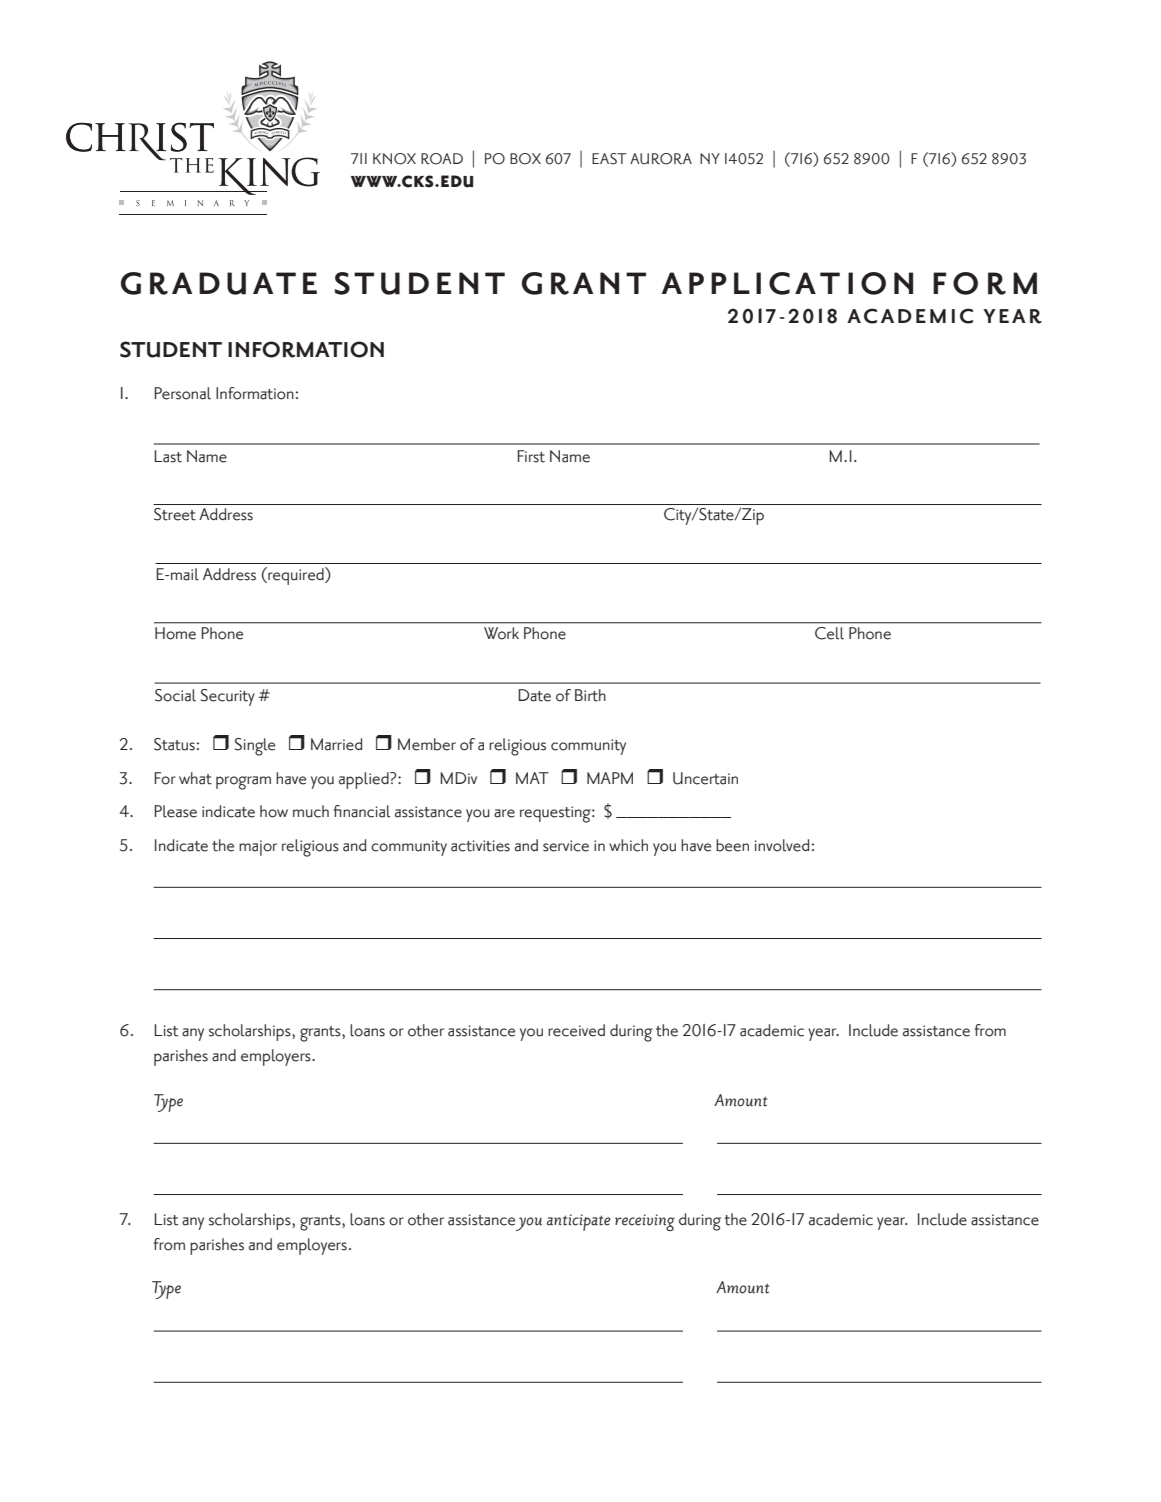 The image size is (1161, 1502). I want to click on KNOX, so click(394, 159).
